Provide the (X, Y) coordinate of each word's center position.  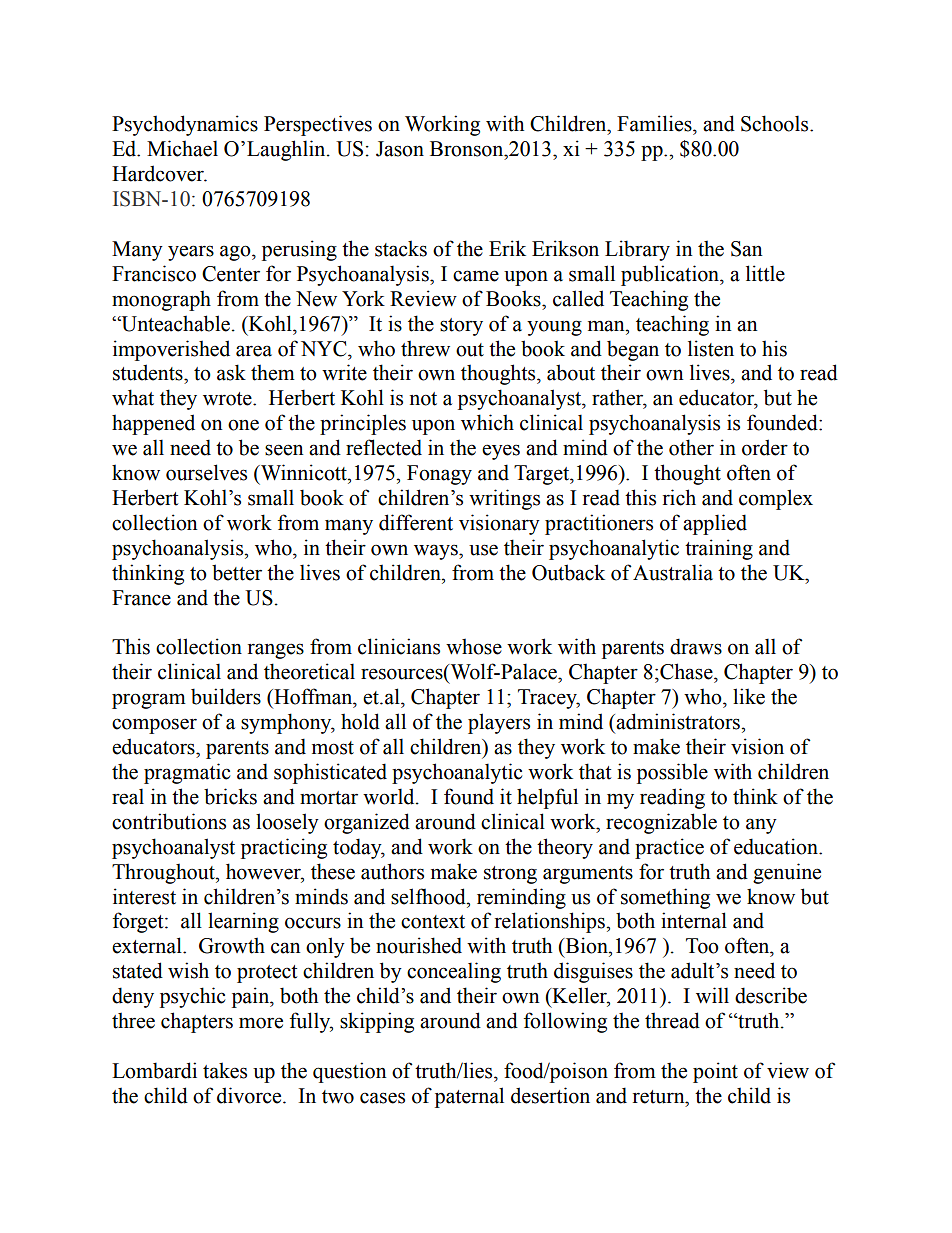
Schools (776, 123)
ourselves (206, 472)
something (665, 898)
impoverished (171, 350)
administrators (679, 721)
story (461, 327)
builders (226, 696)
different (416, 522)
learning (243, 922)
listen (711, 348)
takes (225, 1070)
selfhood (429, 896)
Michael (182, 148)
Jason (400, 149)
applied (715, 524)
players (499, 723)
